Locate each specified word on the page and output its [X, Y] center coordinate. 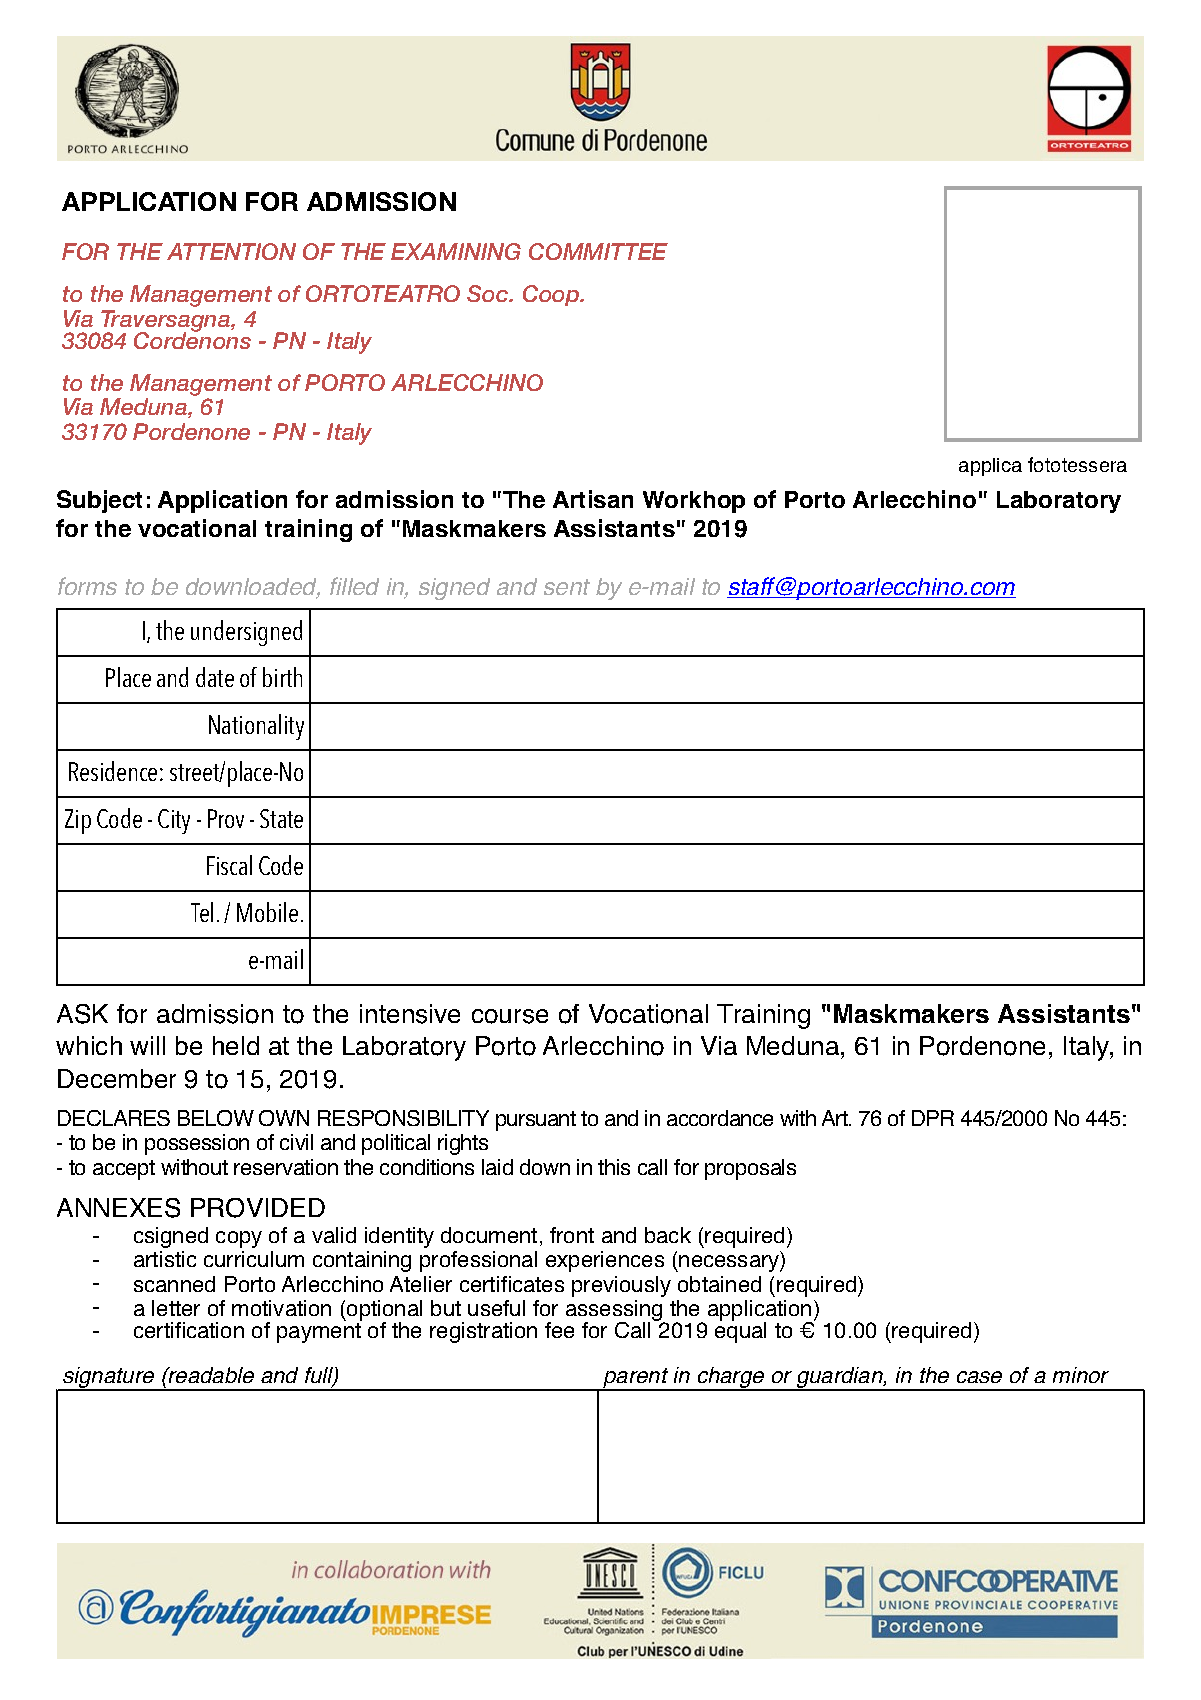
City [174, 821]
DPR [933, 1118]
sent [567, 587]
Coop [552, 295]
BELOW [216, 1118]
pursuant [536, 1121]
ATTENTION [231, 251]
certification [189, 1330]
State [281, 818]
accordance [720, 1118]
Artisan [593, 499]
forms [87, 586]
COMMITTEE [598, 251]
